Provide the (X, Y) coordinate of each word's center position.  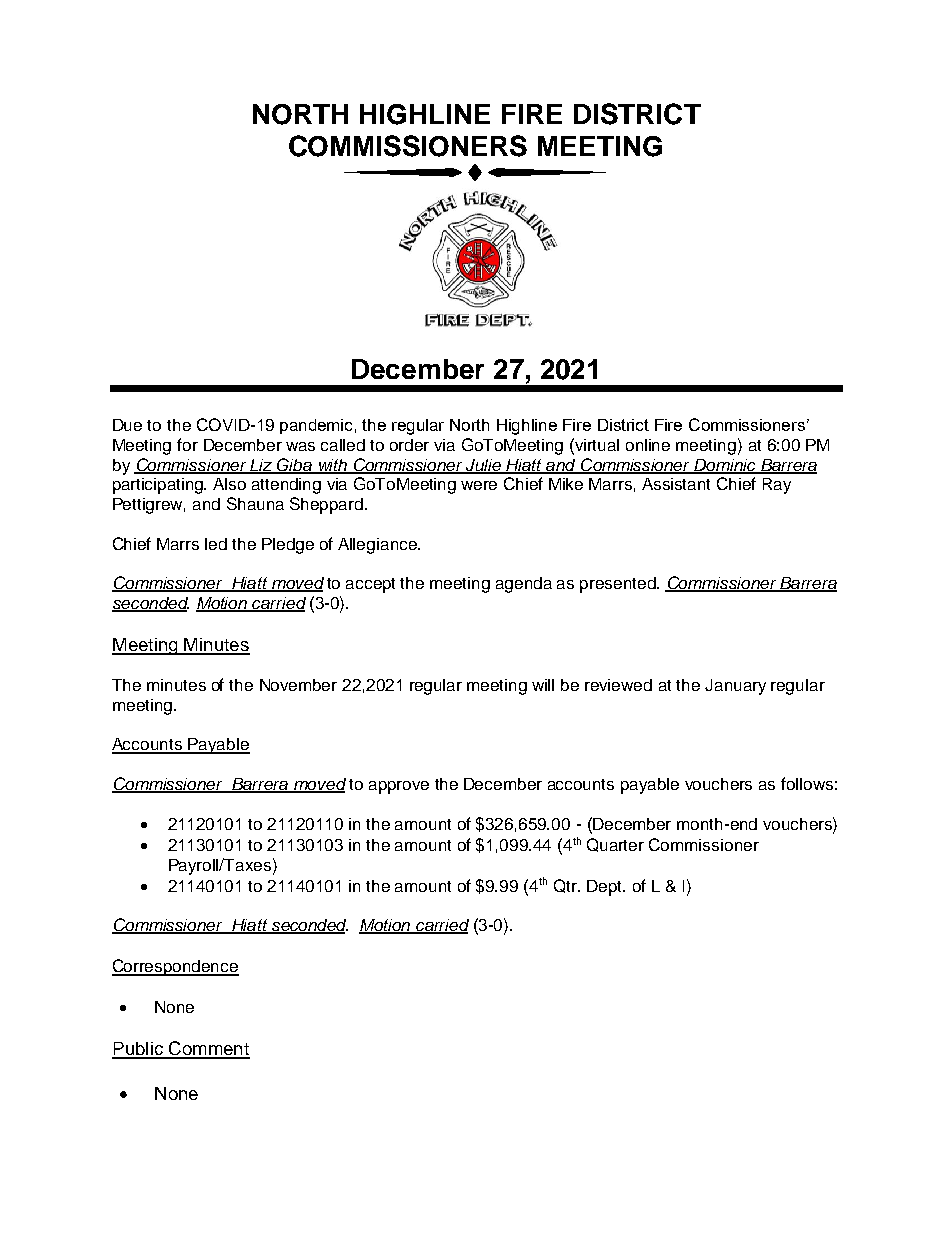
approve (399, 787)
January (735, 687)
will (543, 685)
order (409, 445)
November (298, 685)
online (648, 445)
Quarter (615, 845)
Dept (606, 888)
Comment (208, 1049)
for (187, 444)
